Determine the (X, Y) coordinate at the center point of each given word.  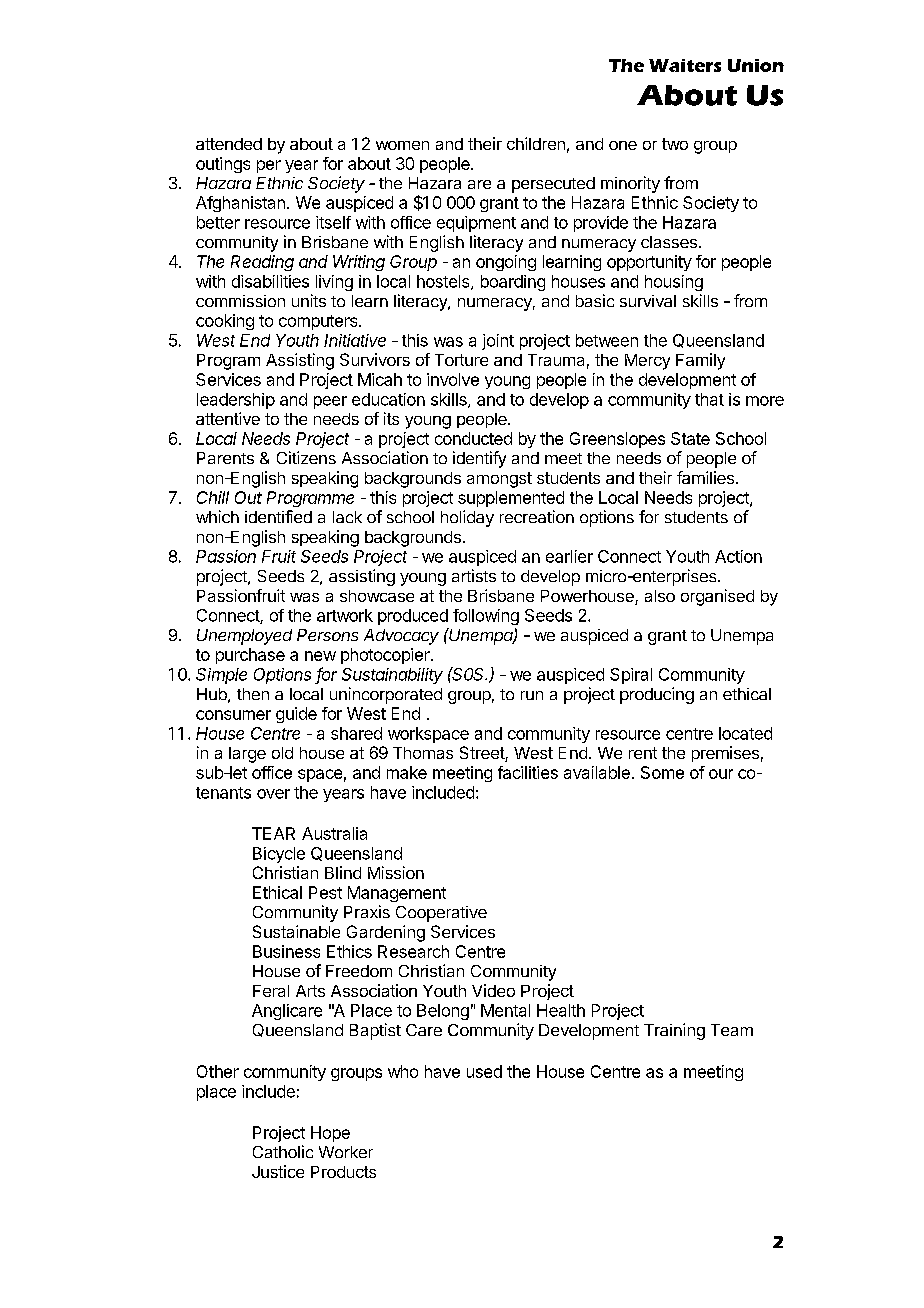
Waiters (685, 65)
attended (229, 144)
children (536, 143)
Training (674, 1031)
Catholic (283, 1151)
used (484, 1071)
